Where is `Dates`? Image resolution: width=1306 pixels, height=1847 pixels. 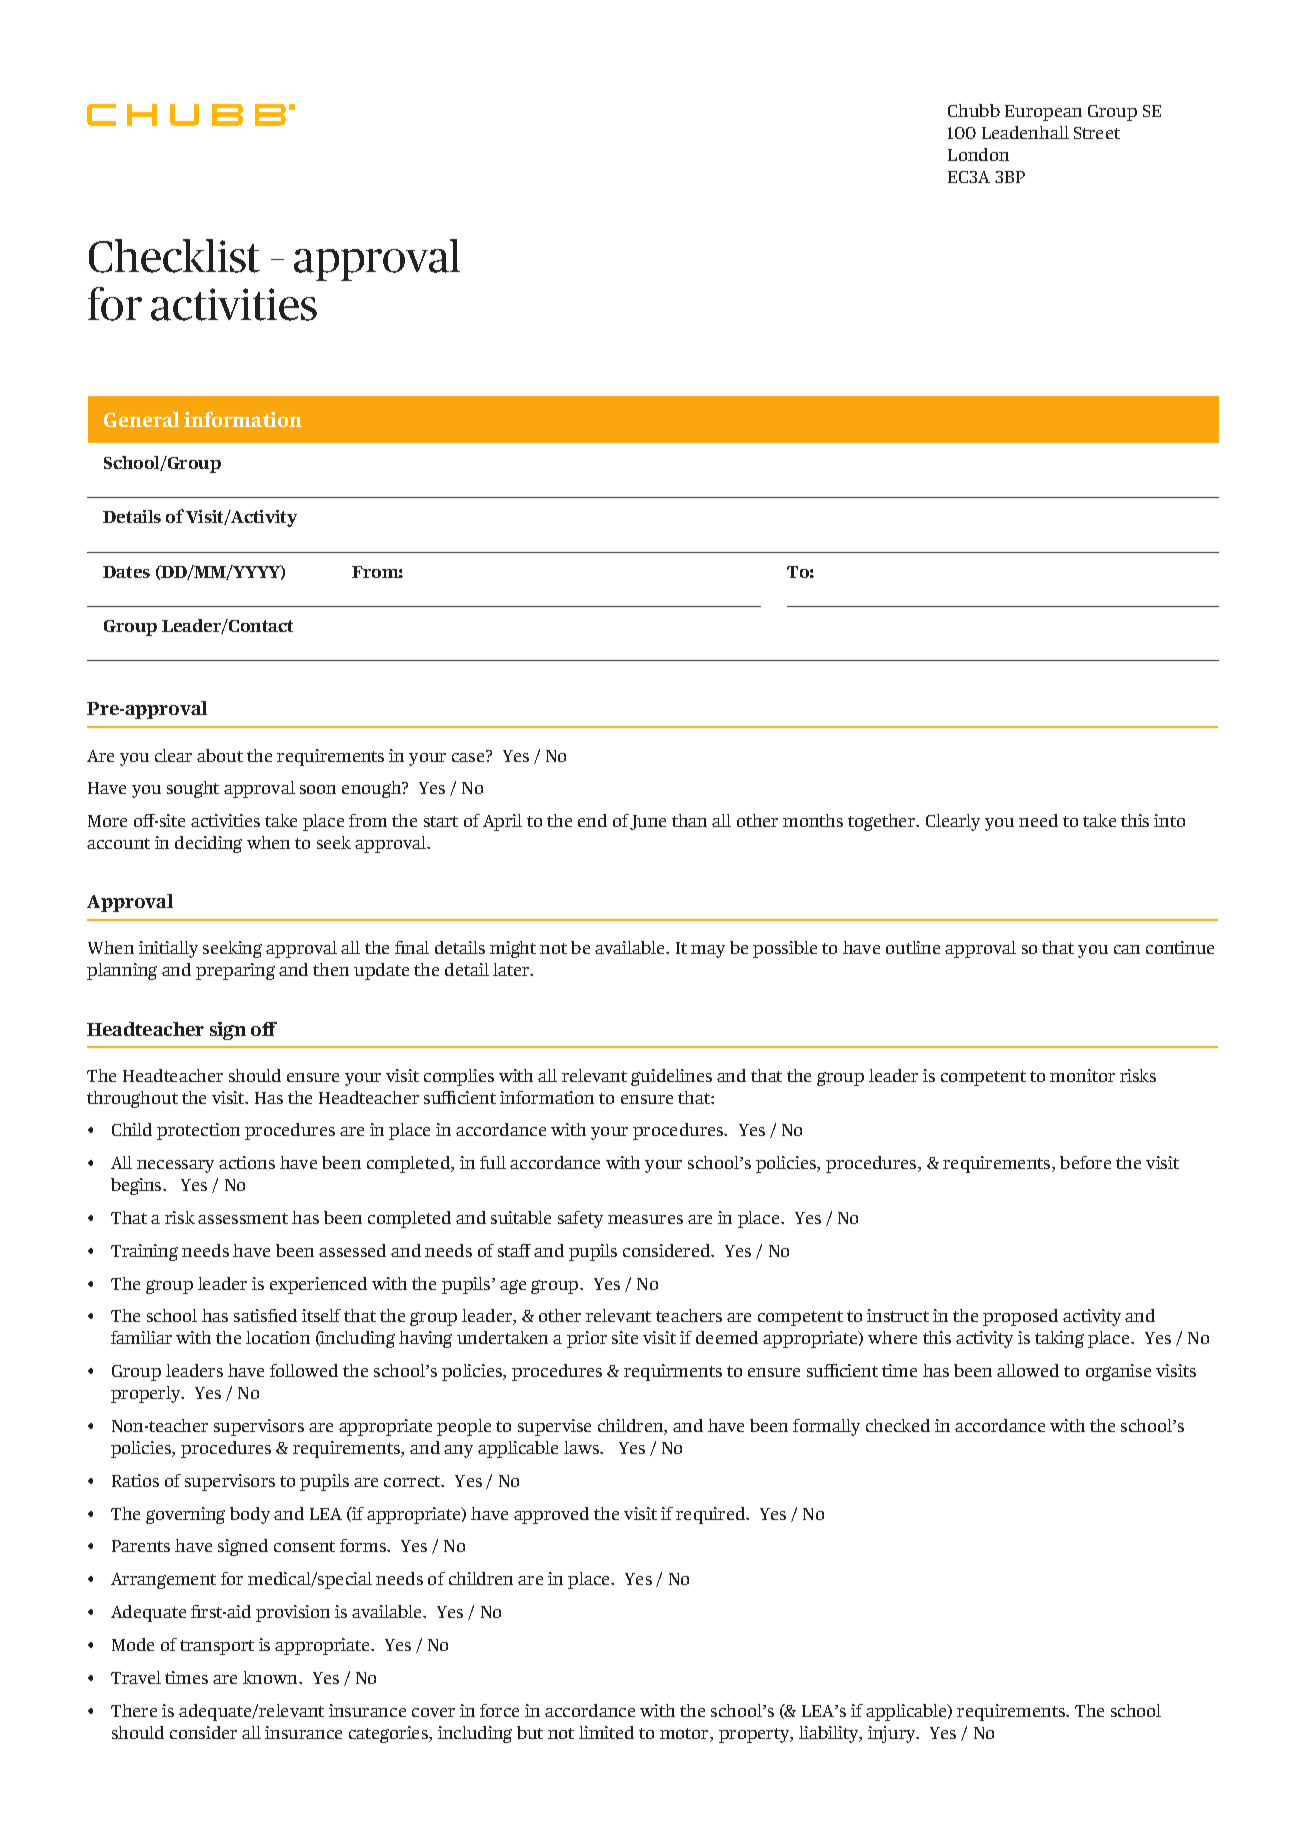 Dates is located at coordinates (126, 572).
